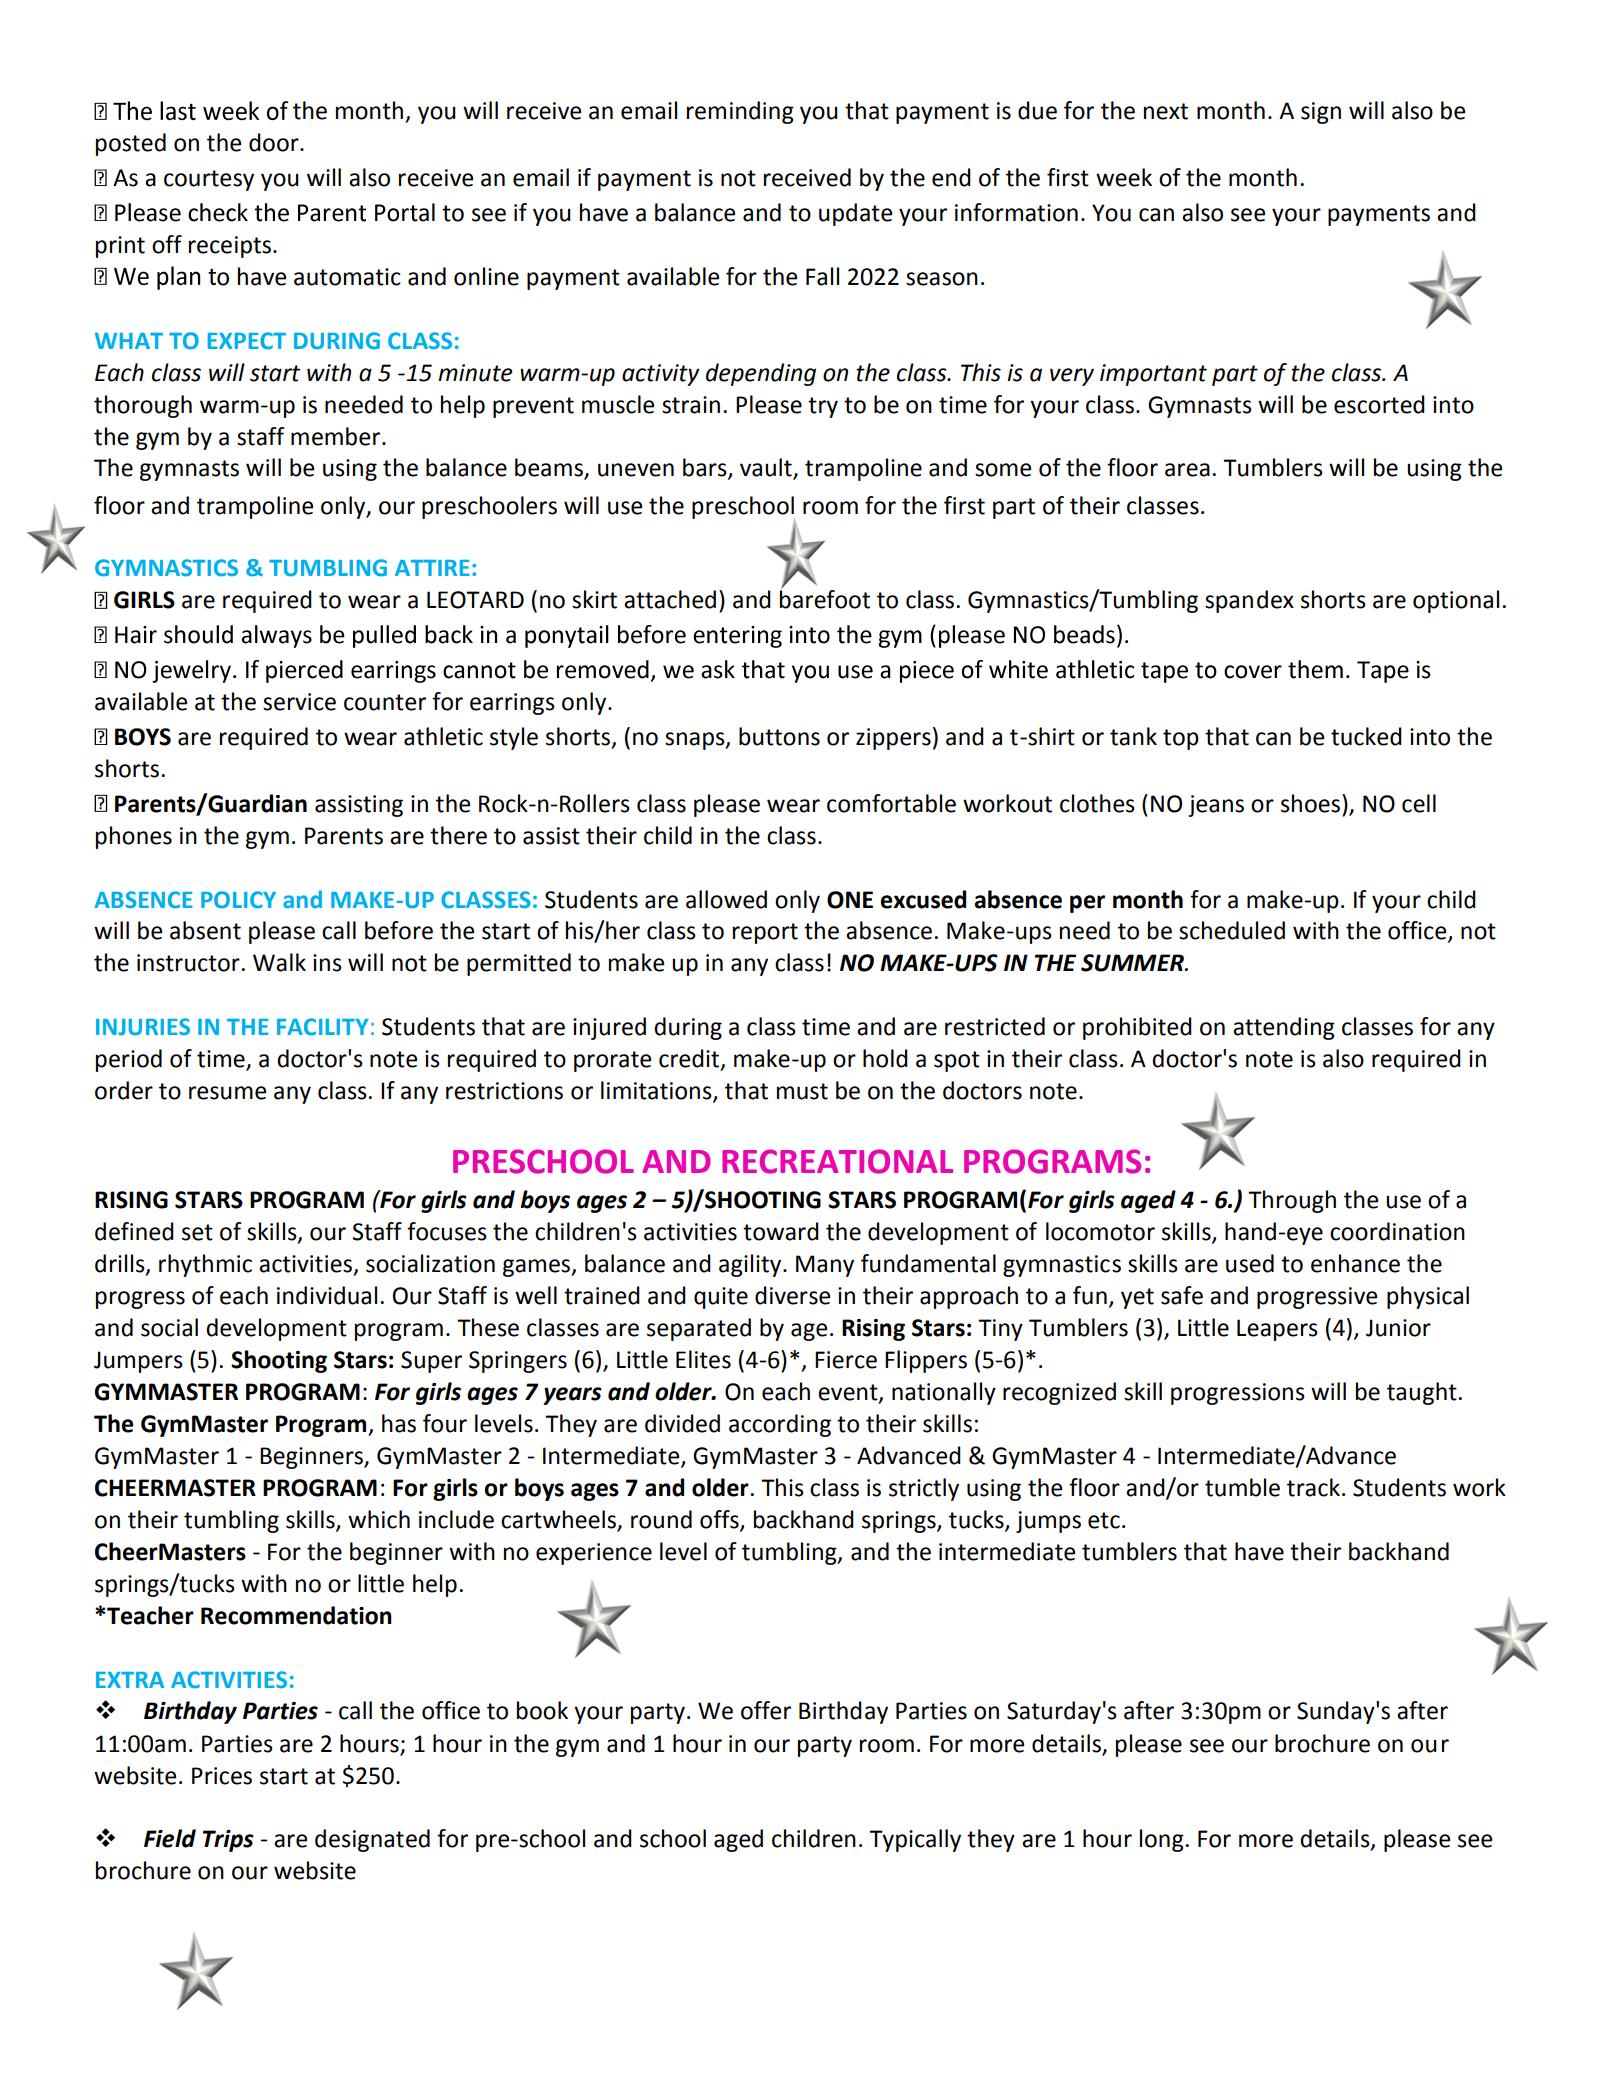  I want to click on report, so click(765, 933).
